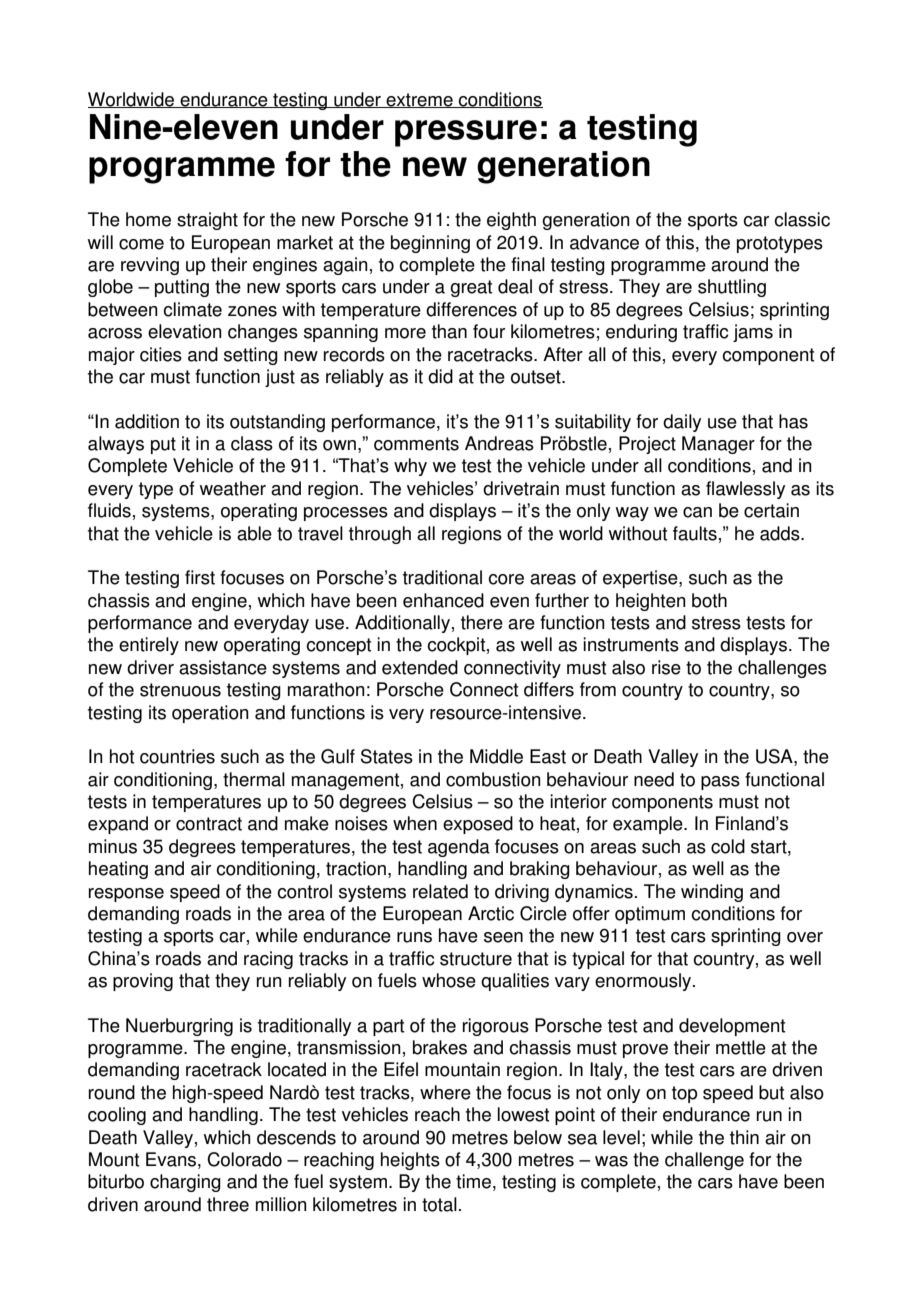  Describe the element at coordinates (466, 133) in the document. I see `pressure` at that location.
